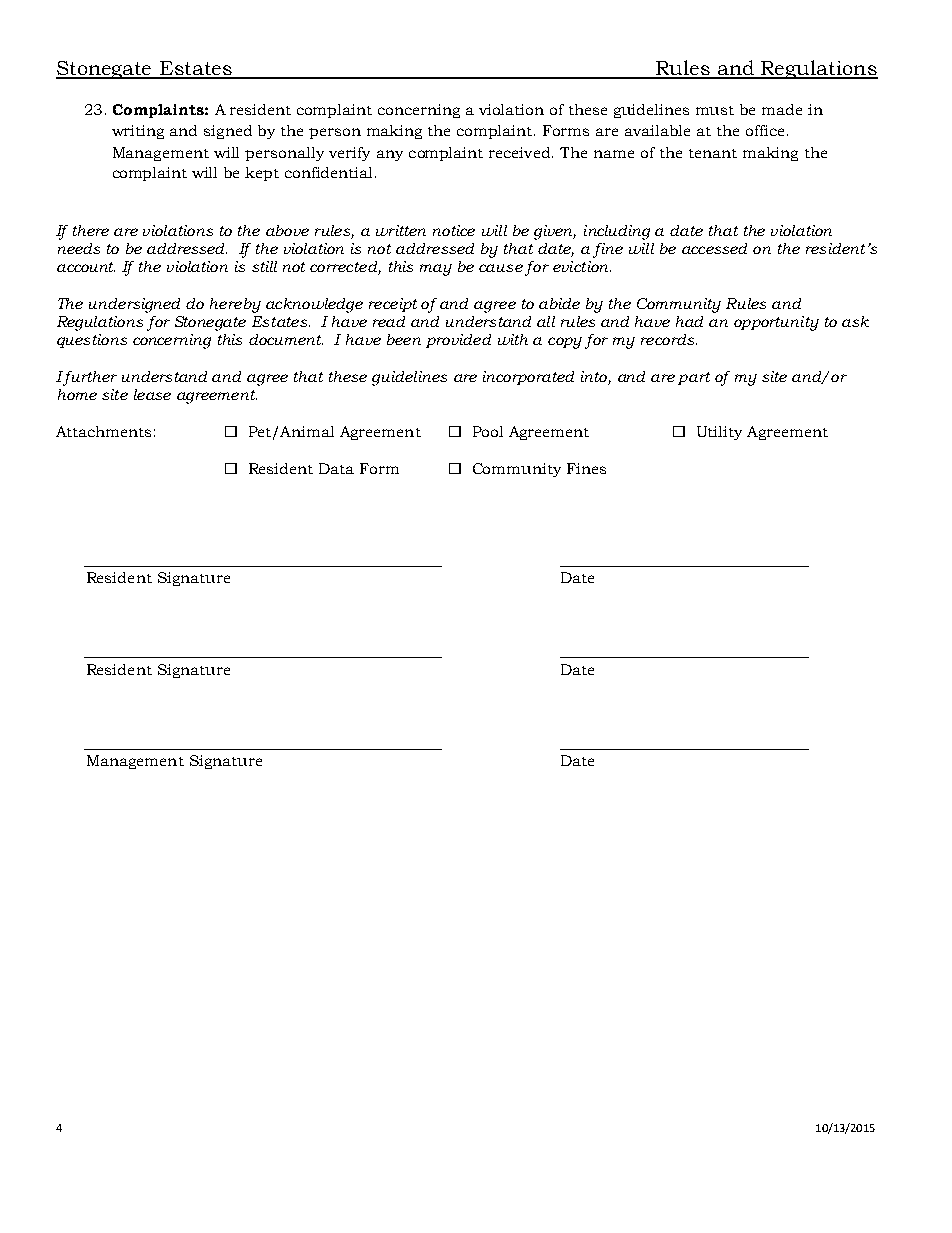 The height and width of the screenshot is (1233, 952). What do you see at coordinates (458, 341) in the screenshot?
I see `provided` at bounding box center [458, 341].
